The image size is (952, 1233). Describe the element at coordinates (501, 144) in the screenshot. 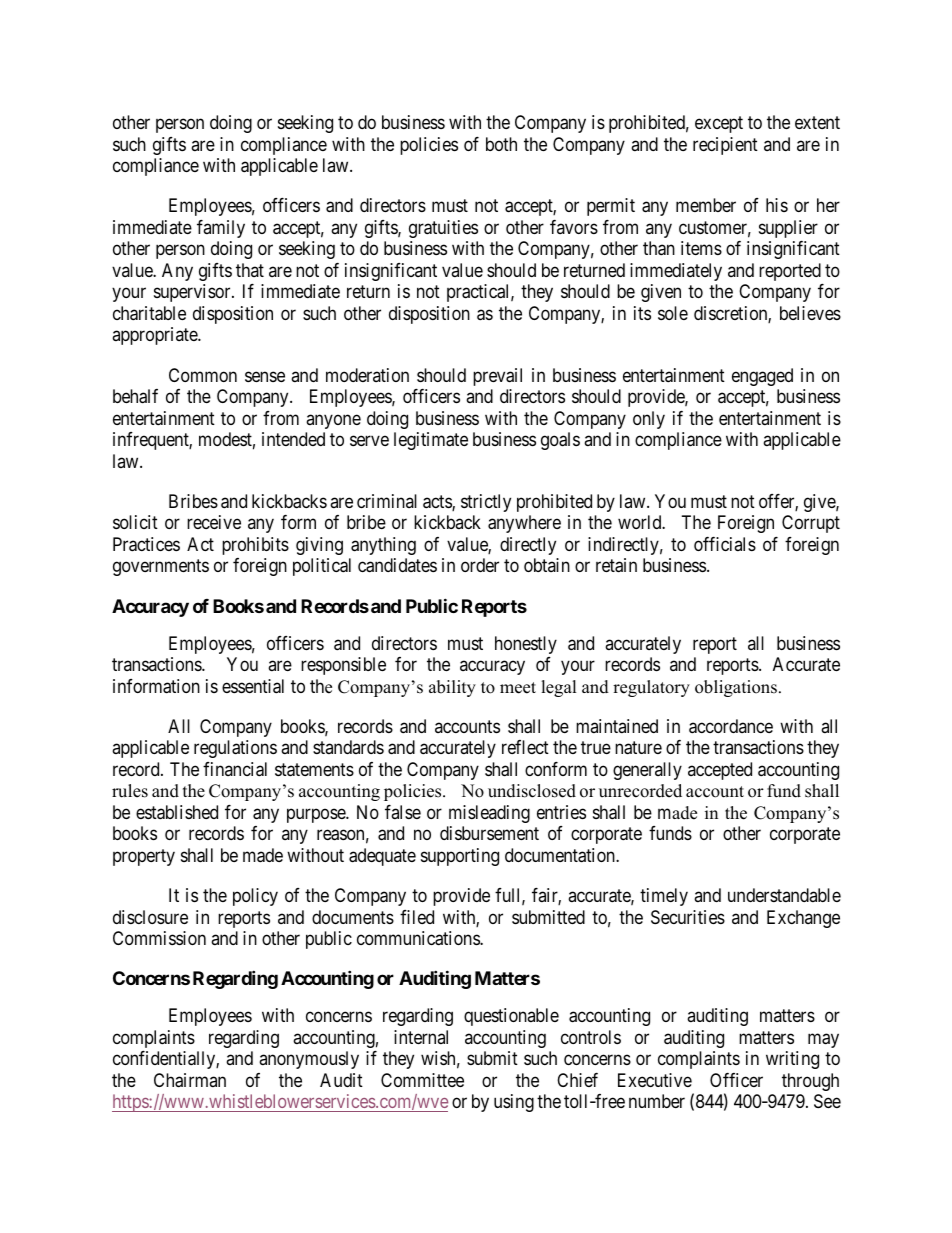

I see `both` at that location.
